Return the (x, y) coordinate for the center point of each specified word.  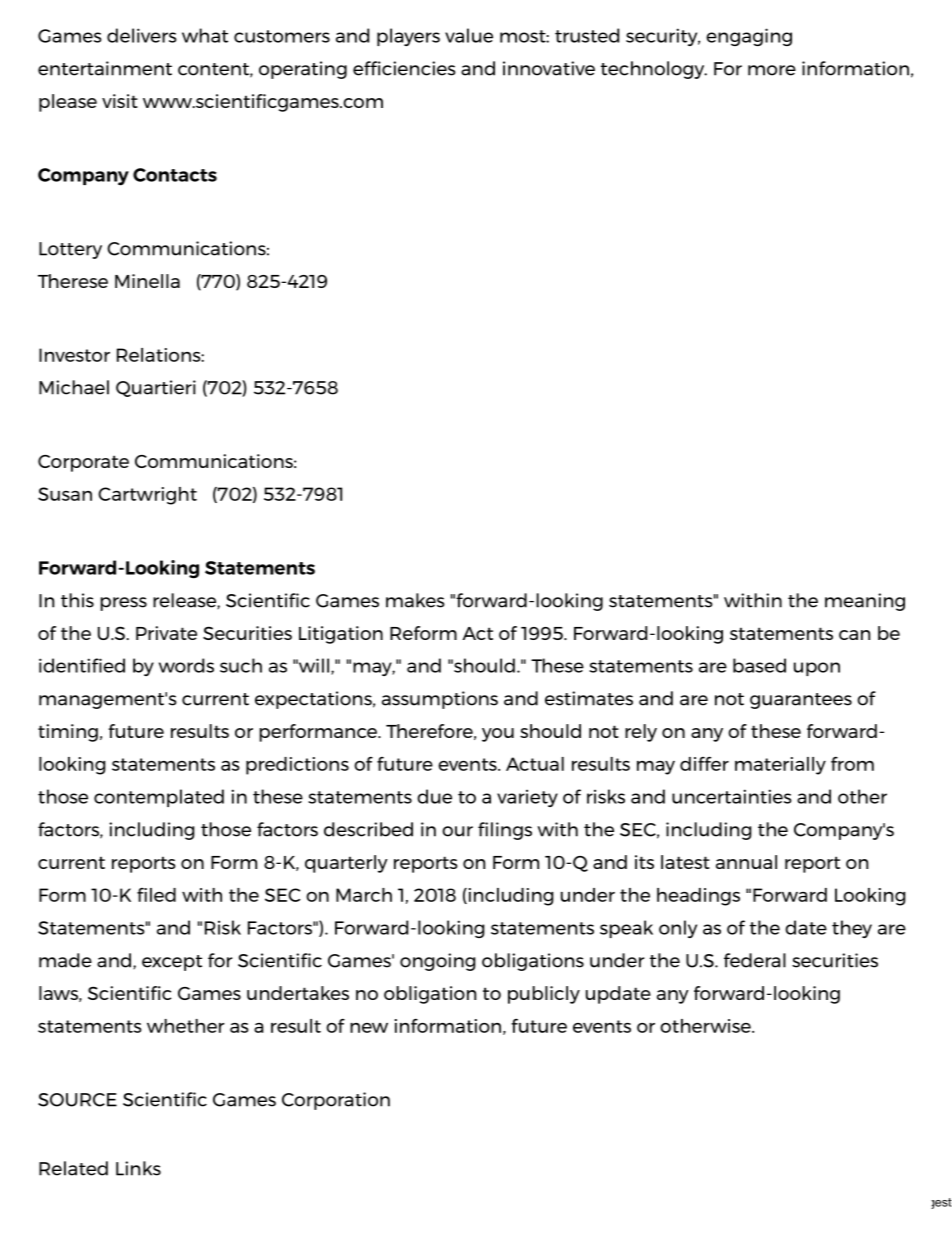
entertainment (105, 68)
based (759, 665)
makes (415, 600)
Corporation (336, 1101)
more (772, 70)
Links (138, 1168)
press (123, 604)
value (469, 35)
